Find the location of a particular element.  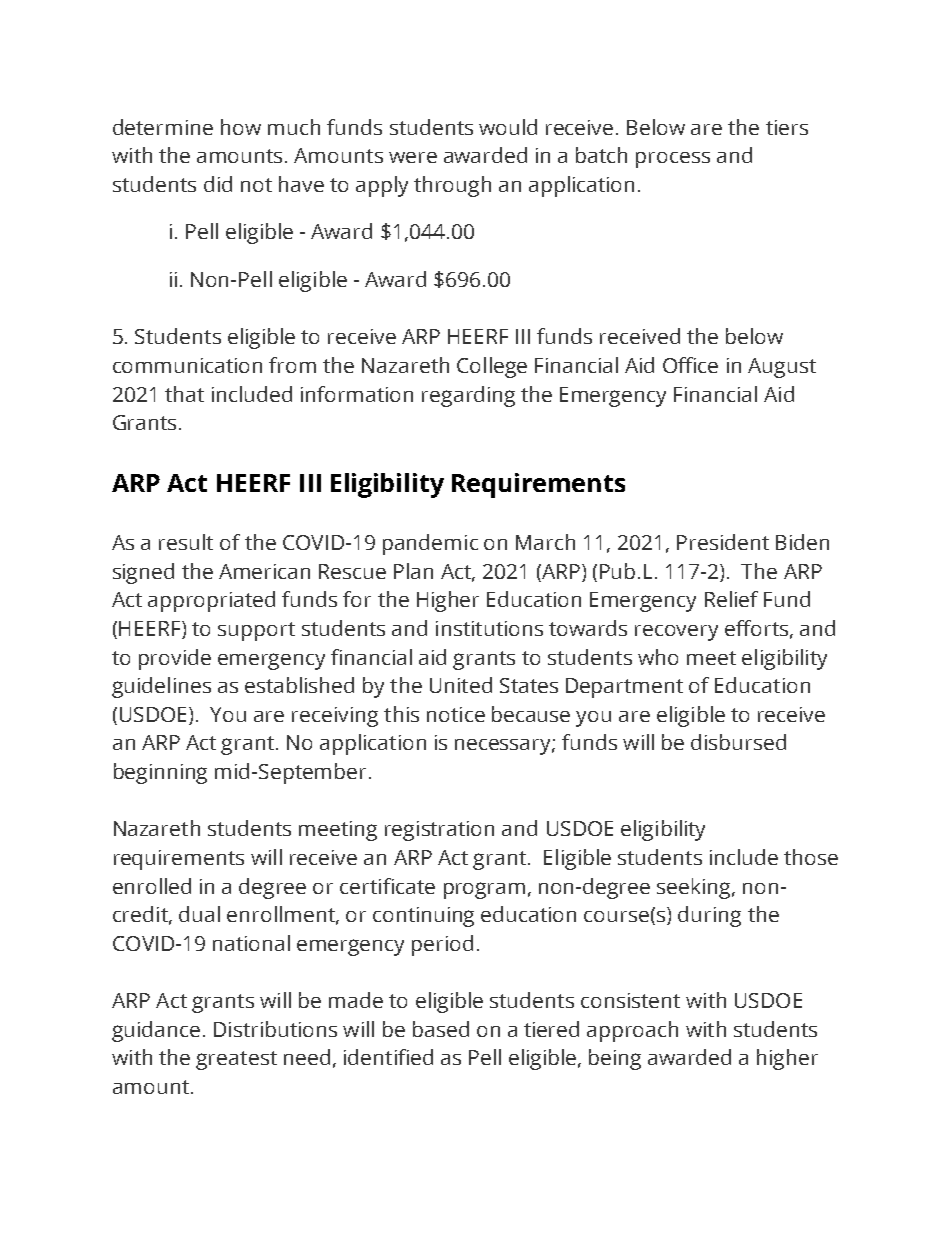

August is located at coordinates (782, 368).
